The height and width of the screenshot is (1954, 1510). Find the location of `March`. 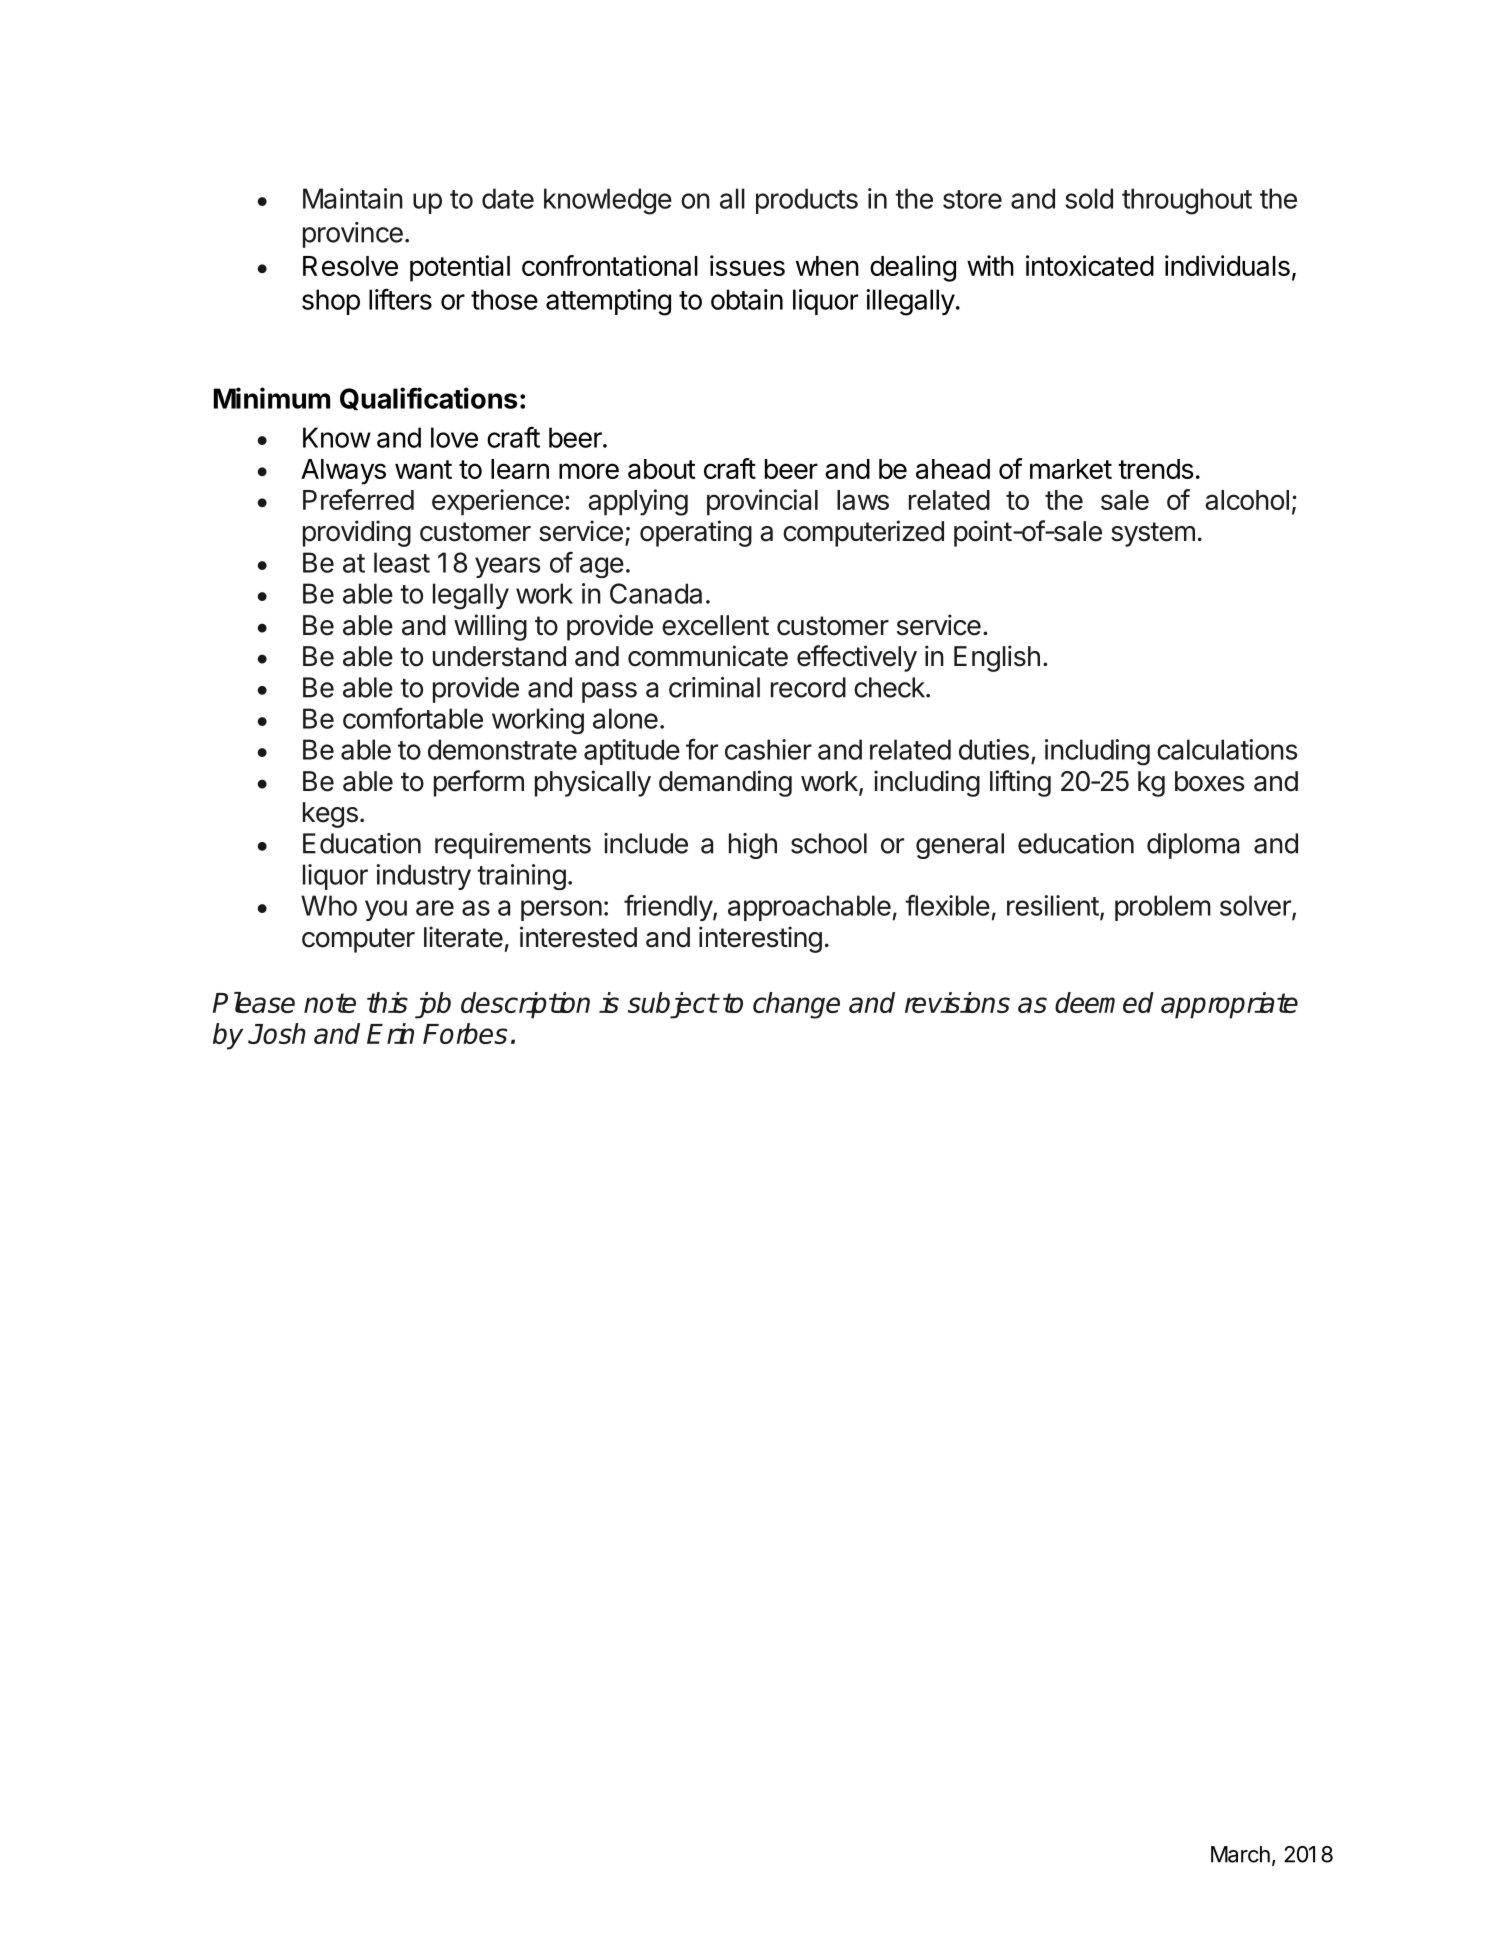

March is located at coordinates (1240, 1854).
